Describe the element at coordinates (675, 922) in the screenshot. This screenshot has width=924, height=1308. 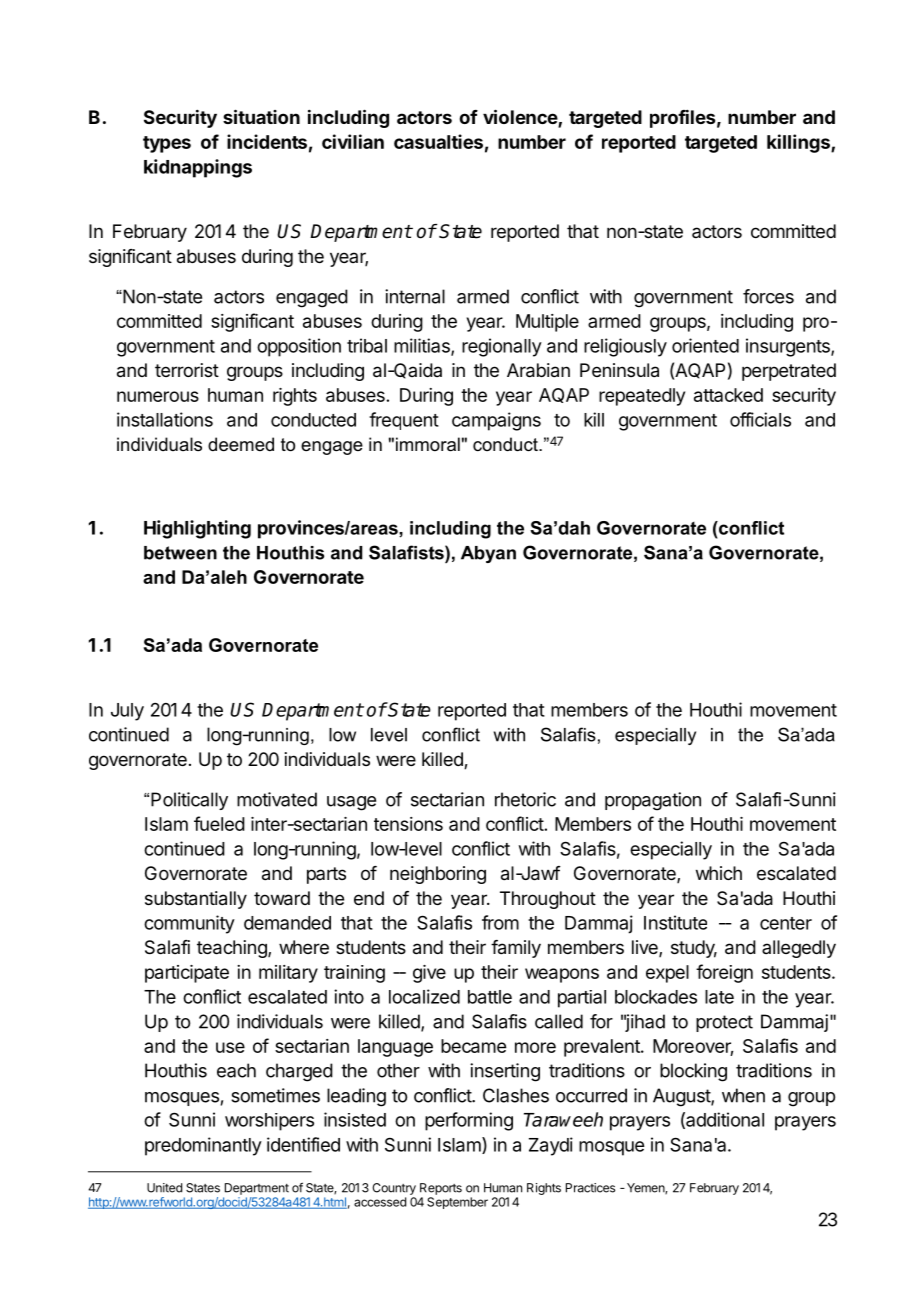
I see `Institute` at that location.
